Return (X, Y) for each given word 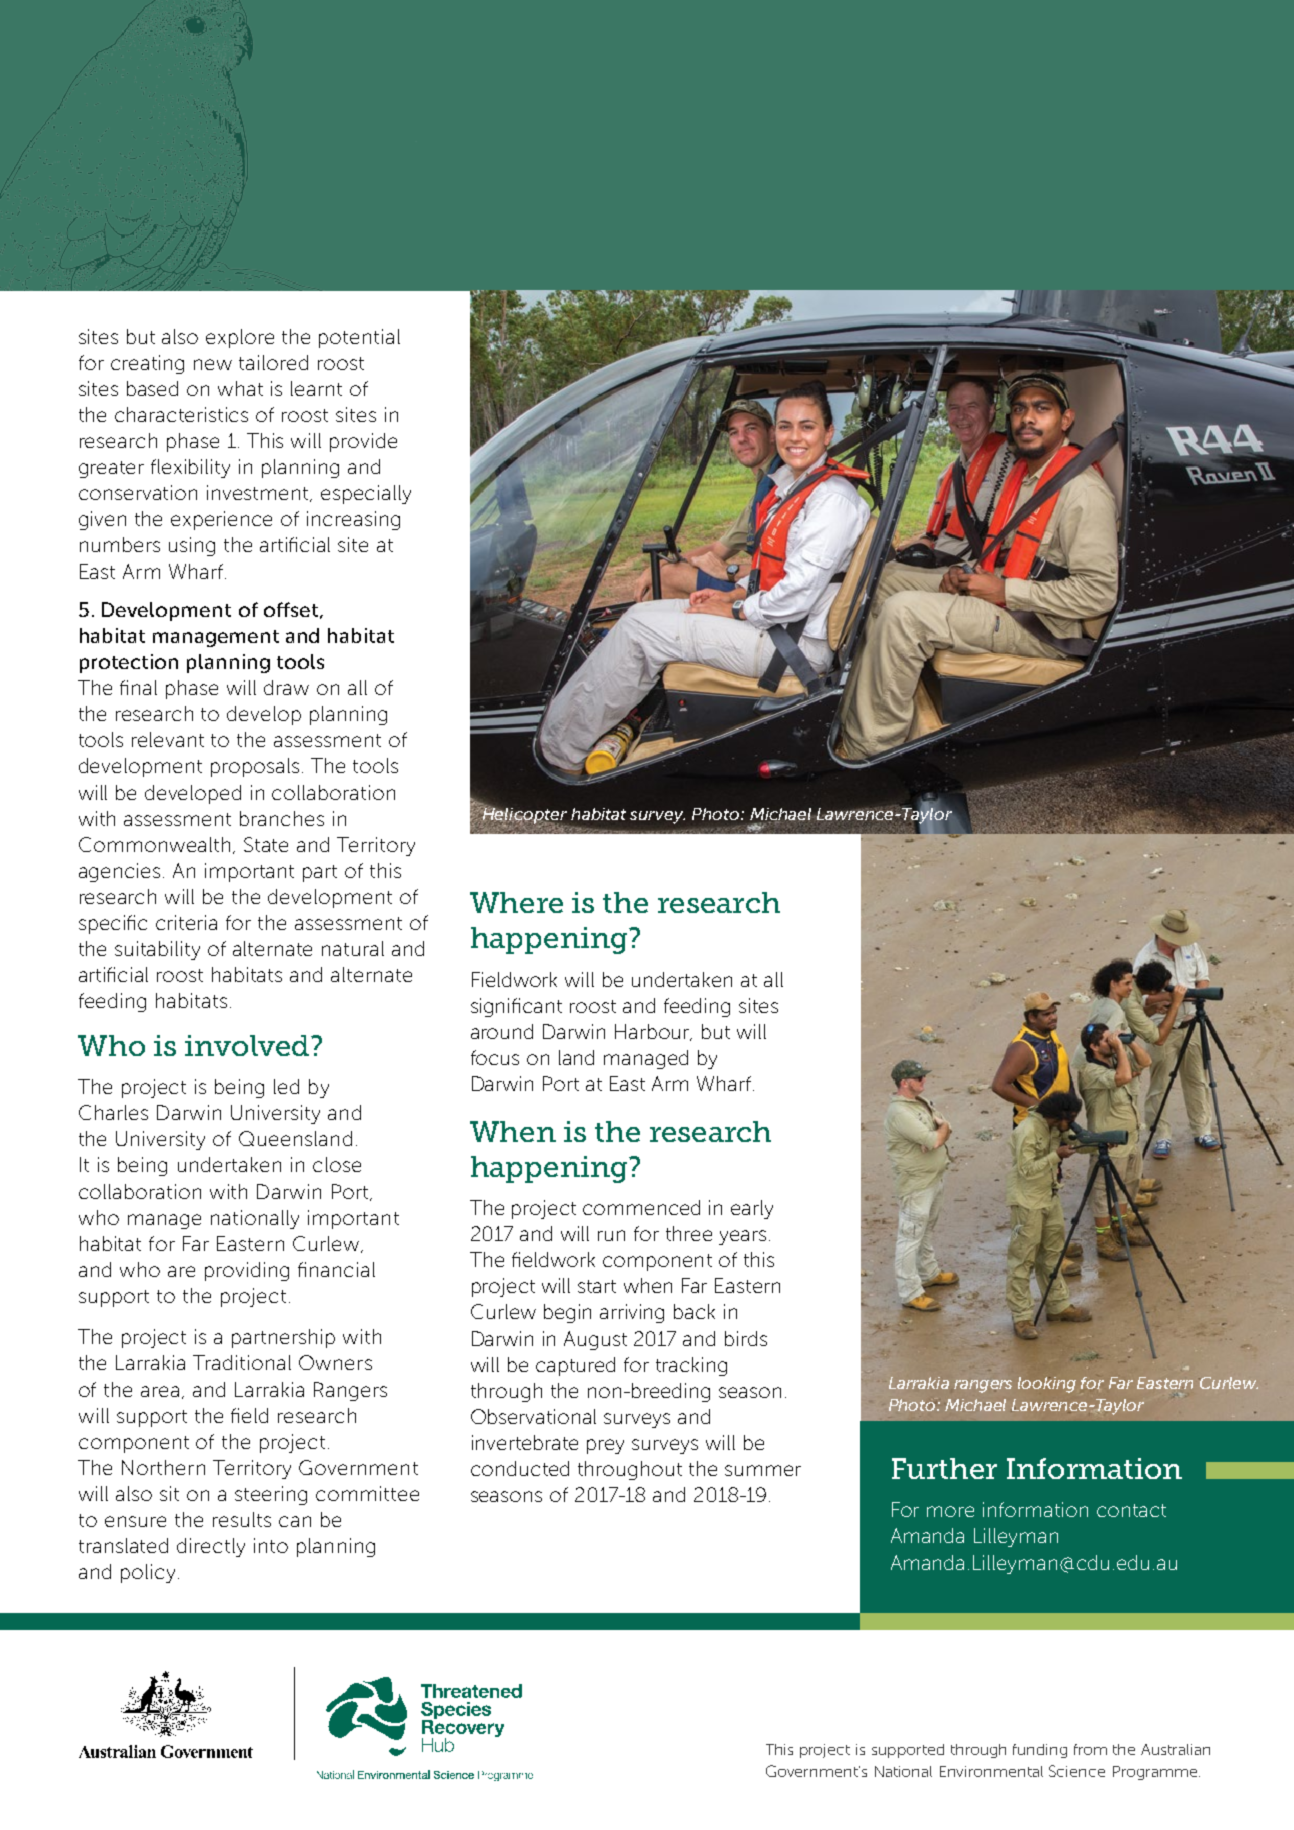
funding (1040, 1751)
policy (150, 1573)
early (752, 1209)
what (240, 388)
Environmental (991, 1771)
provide (363, 442)
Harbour (653, 1032)
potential (359, 338)
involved (247, 1045)
